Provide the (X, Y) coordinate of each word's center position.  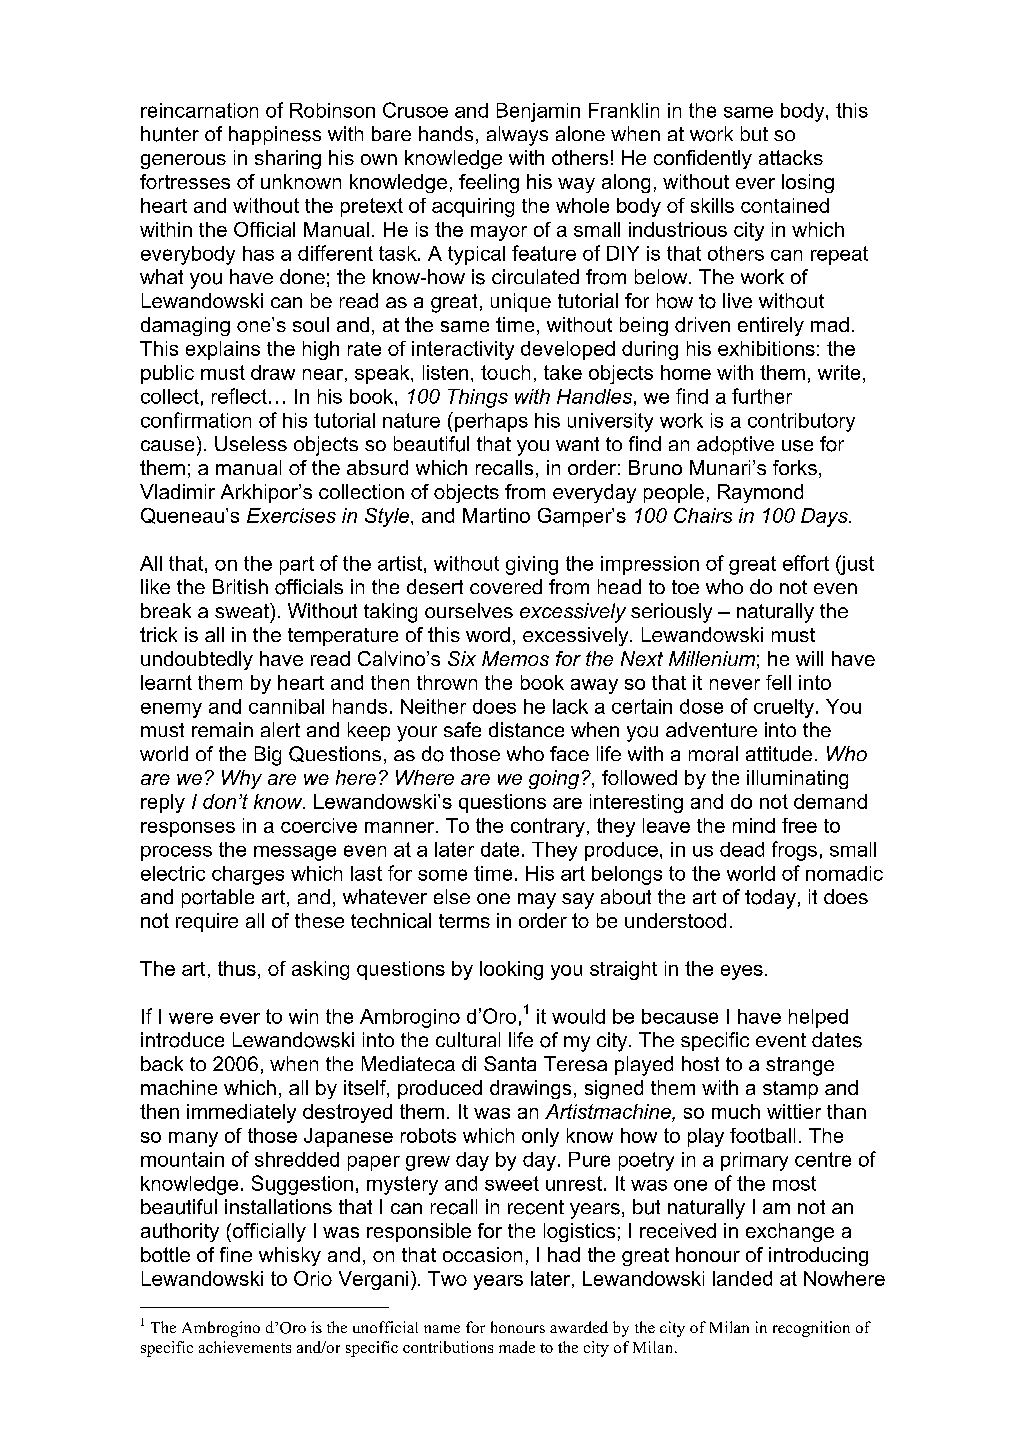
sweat (243, 610)
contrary (548, 827)
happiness (275, 135)
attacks (791, 157)
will (809, 658)
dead (742, 849)
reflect (239, 396)
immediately (241, 1113)
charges (248, 875)
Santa (510, 1063)
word (488, 634)
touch (505, 372)
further (762, 396)
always (517, 136)
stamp (790, 1090)
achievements (245, 1347)
